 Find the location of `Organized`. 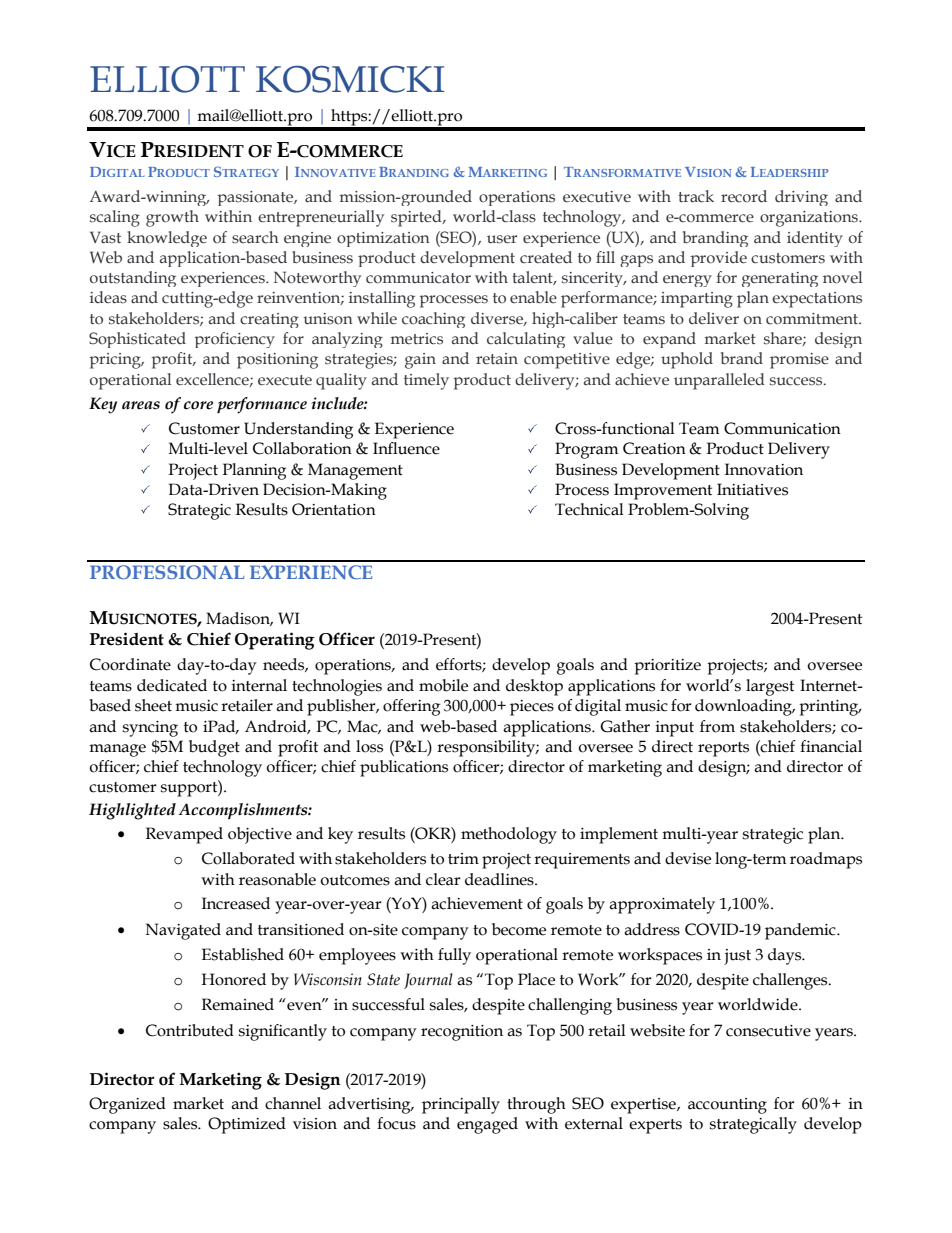

Organized is located at coordinates (127, 1105).
